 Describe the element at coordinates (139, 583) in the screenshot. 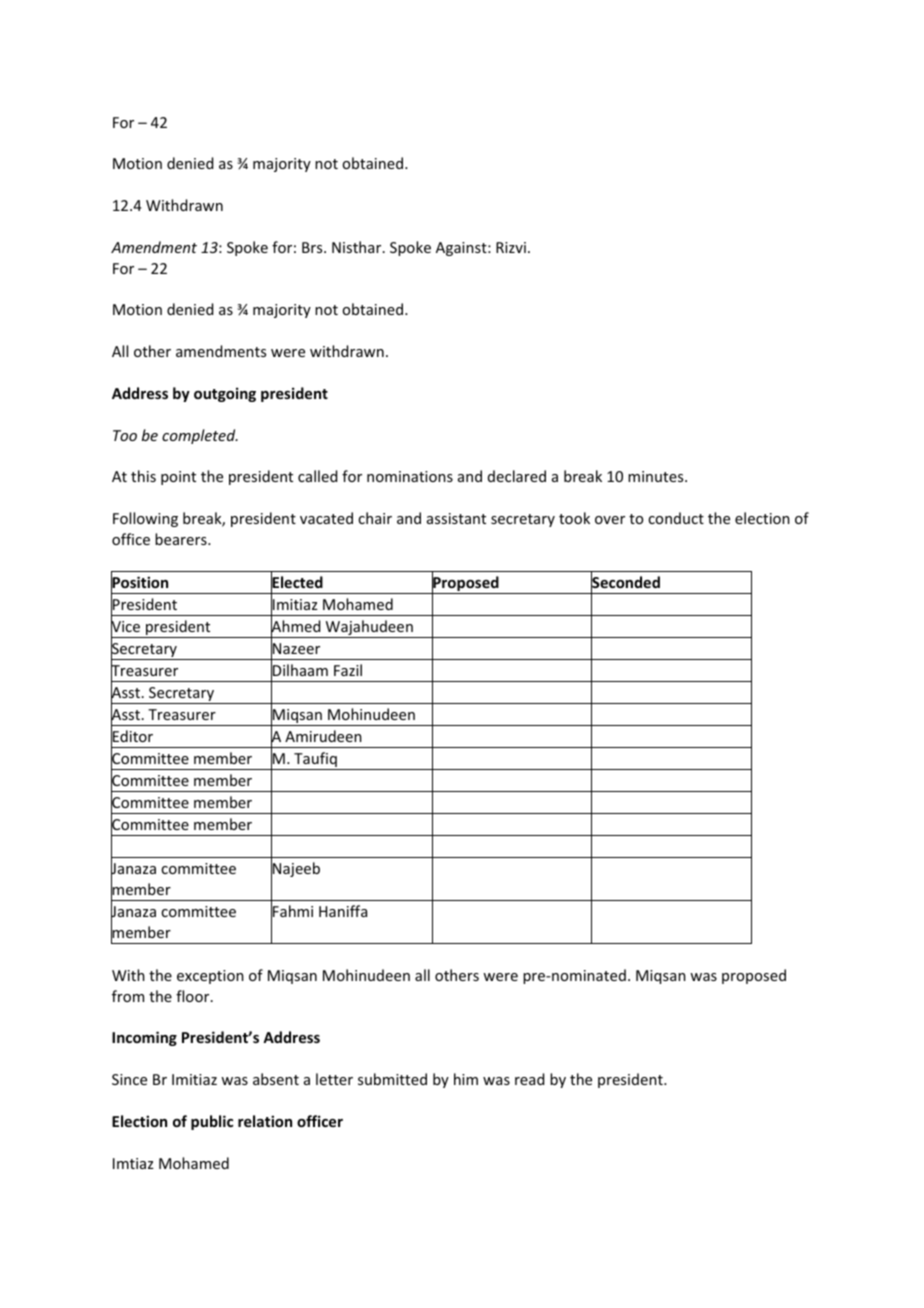

I see `Position` at that location.
